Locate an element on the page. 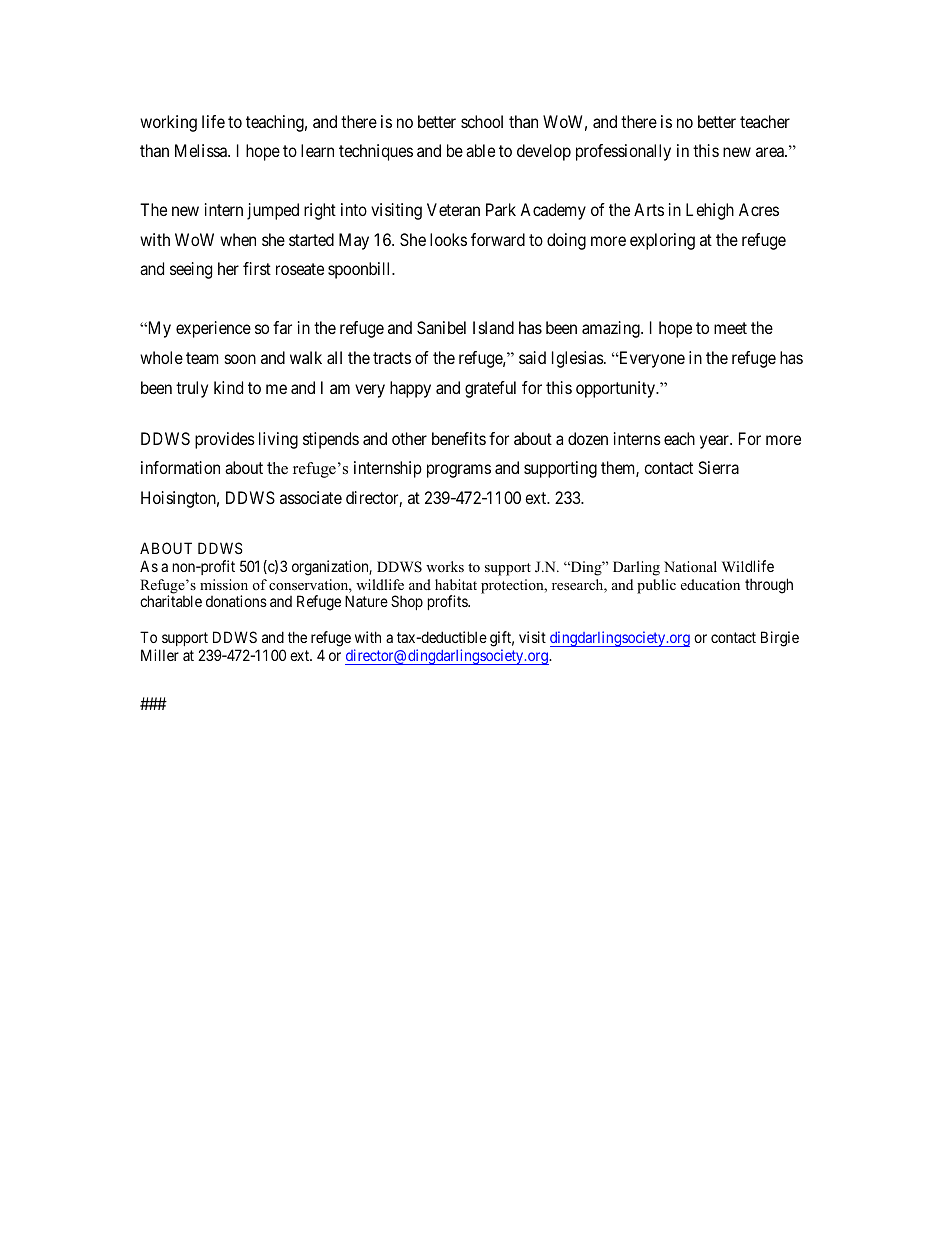 This page has width=952, height=1233. Miller is located at coordinates (160, 655).
